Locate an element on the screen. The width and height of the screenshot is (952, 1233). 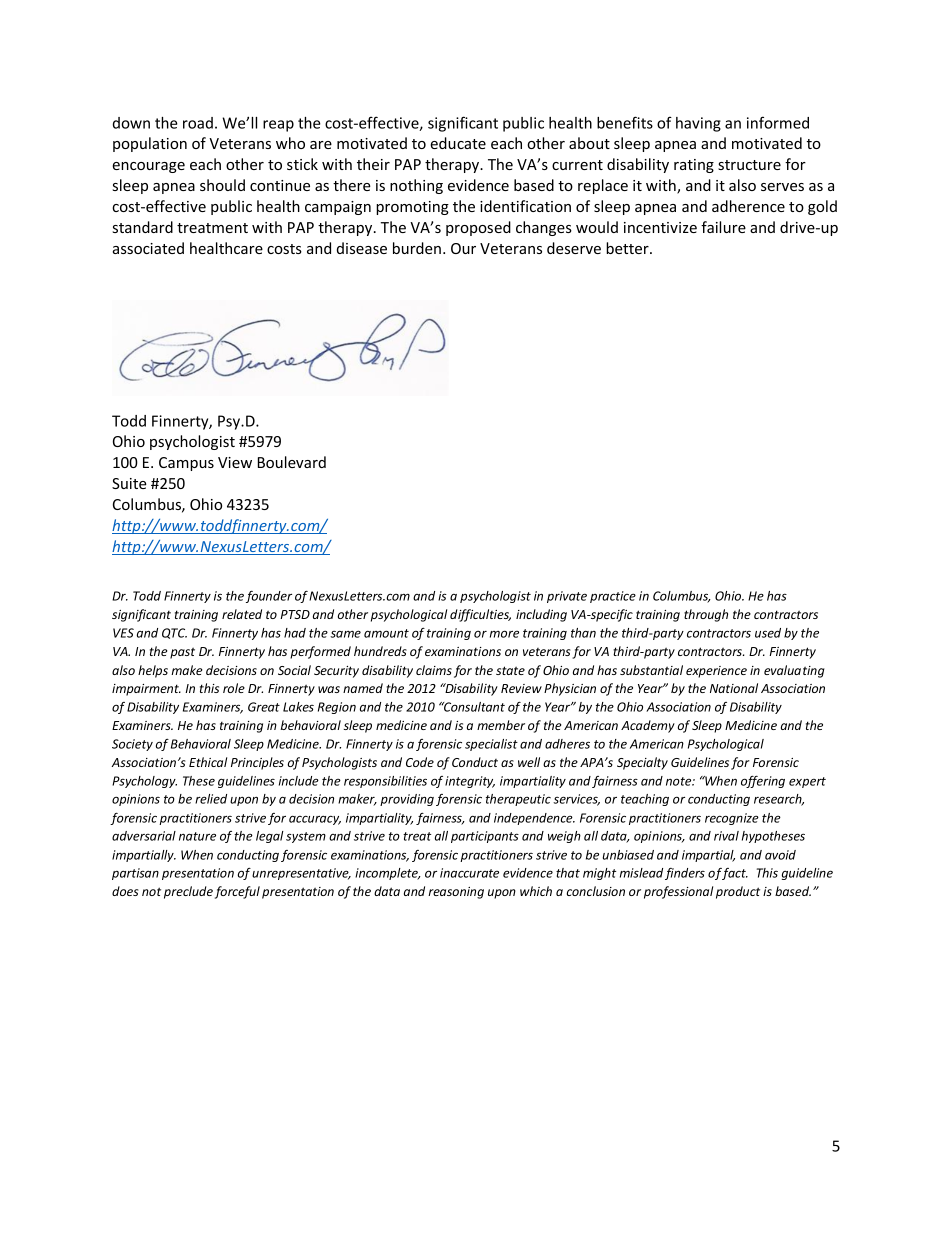
better is located at coordinates (628, 248).
